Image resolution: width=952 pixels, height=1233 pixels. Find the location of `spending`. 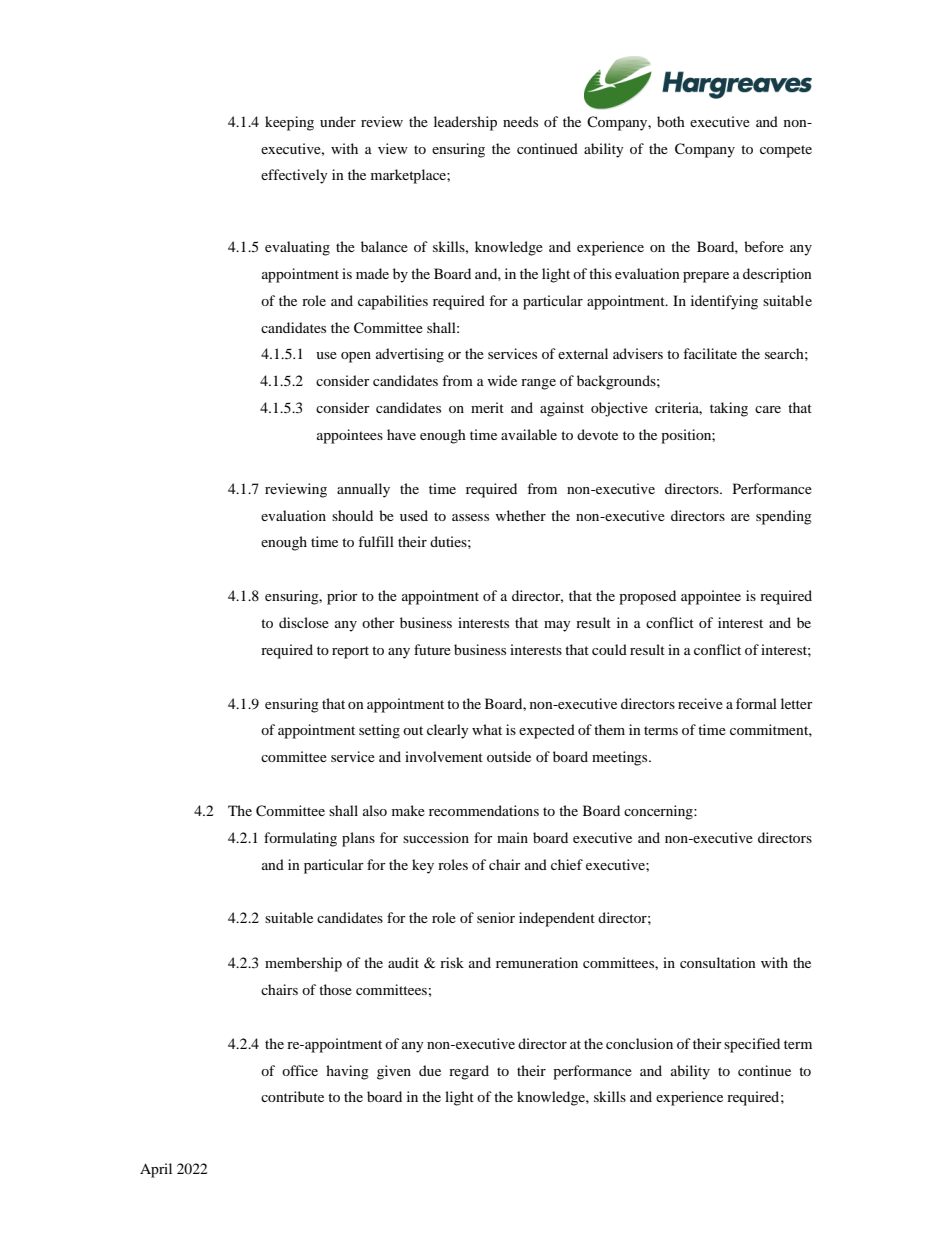

spending is located at coordinates (784, 517).
